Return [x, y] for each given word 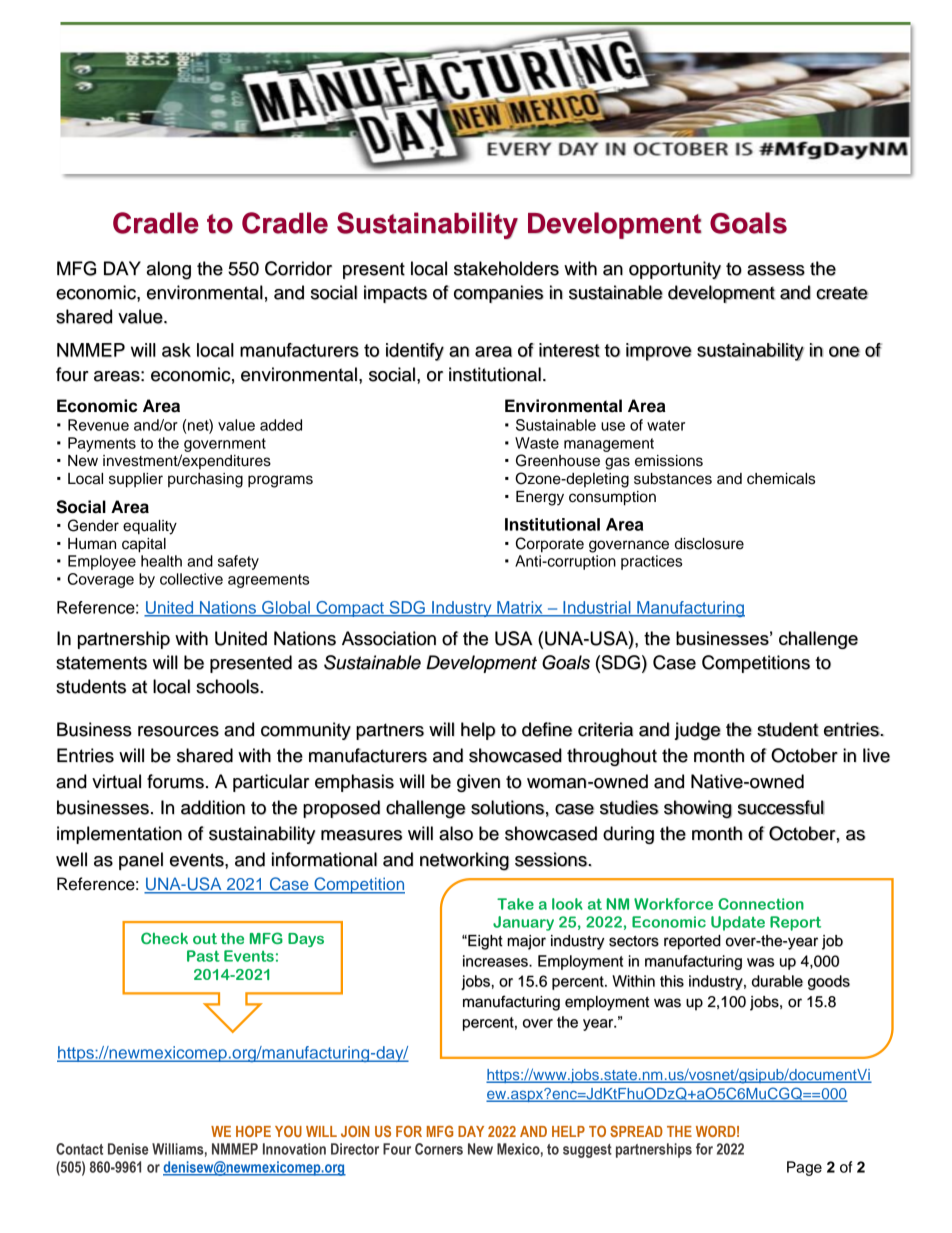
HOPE [253, 1131]
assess [776, 270]
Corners [439, 1149]
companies [499, 294]
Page [804, 1168]
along [169, 270]
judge [697, 731]
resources [178, 731]
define [547, 729]
